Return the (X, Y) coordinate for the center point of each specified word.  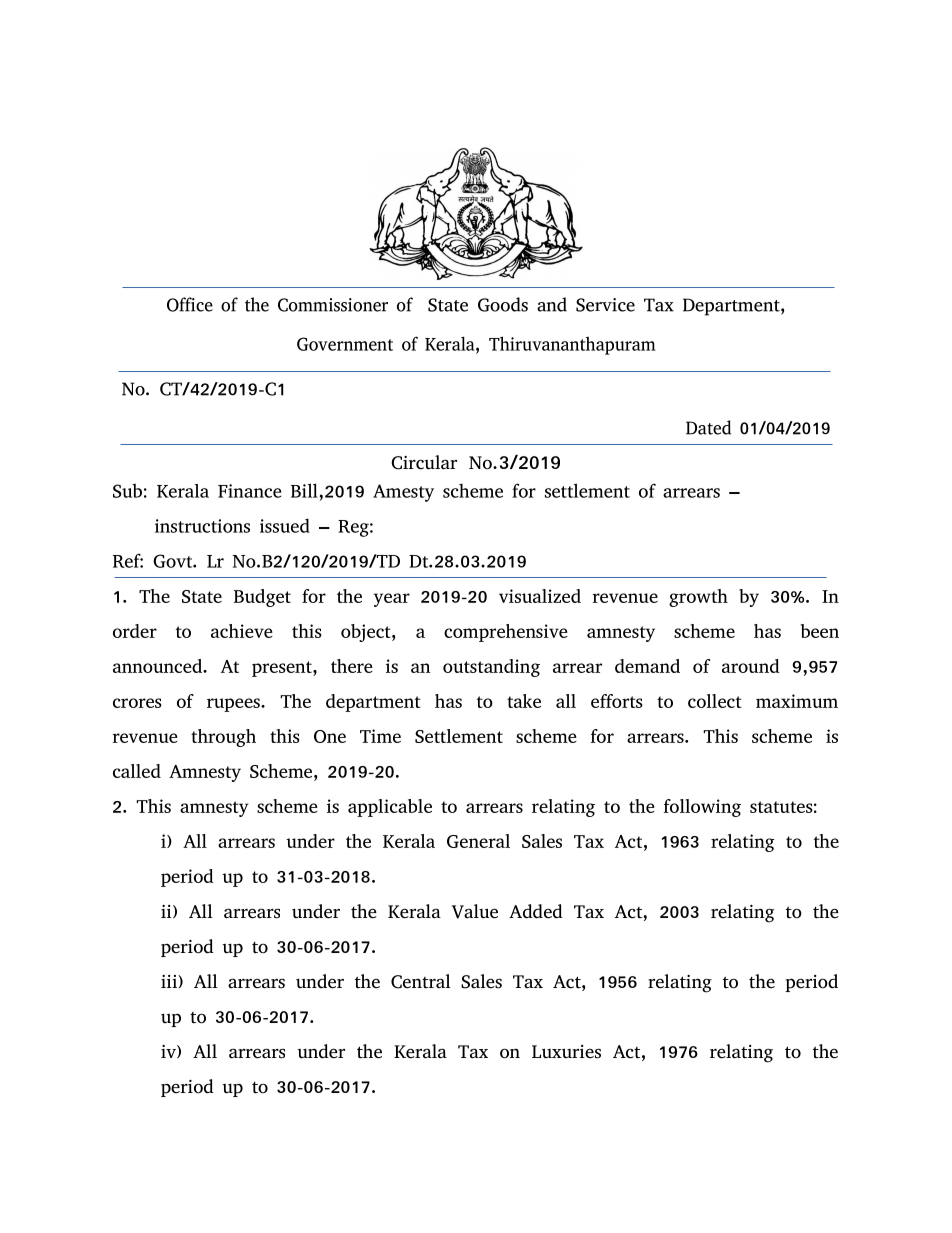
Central (421, 981)
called (137, 771)
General (478, 841)
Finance (249, 491)
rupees (234, 705)
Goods (503, 304)
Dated (708, 427)
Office (190, 304)
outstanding (491, 668)
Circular (424, 462)
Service (605, 305)
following (702, 808)
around (751, 666)
